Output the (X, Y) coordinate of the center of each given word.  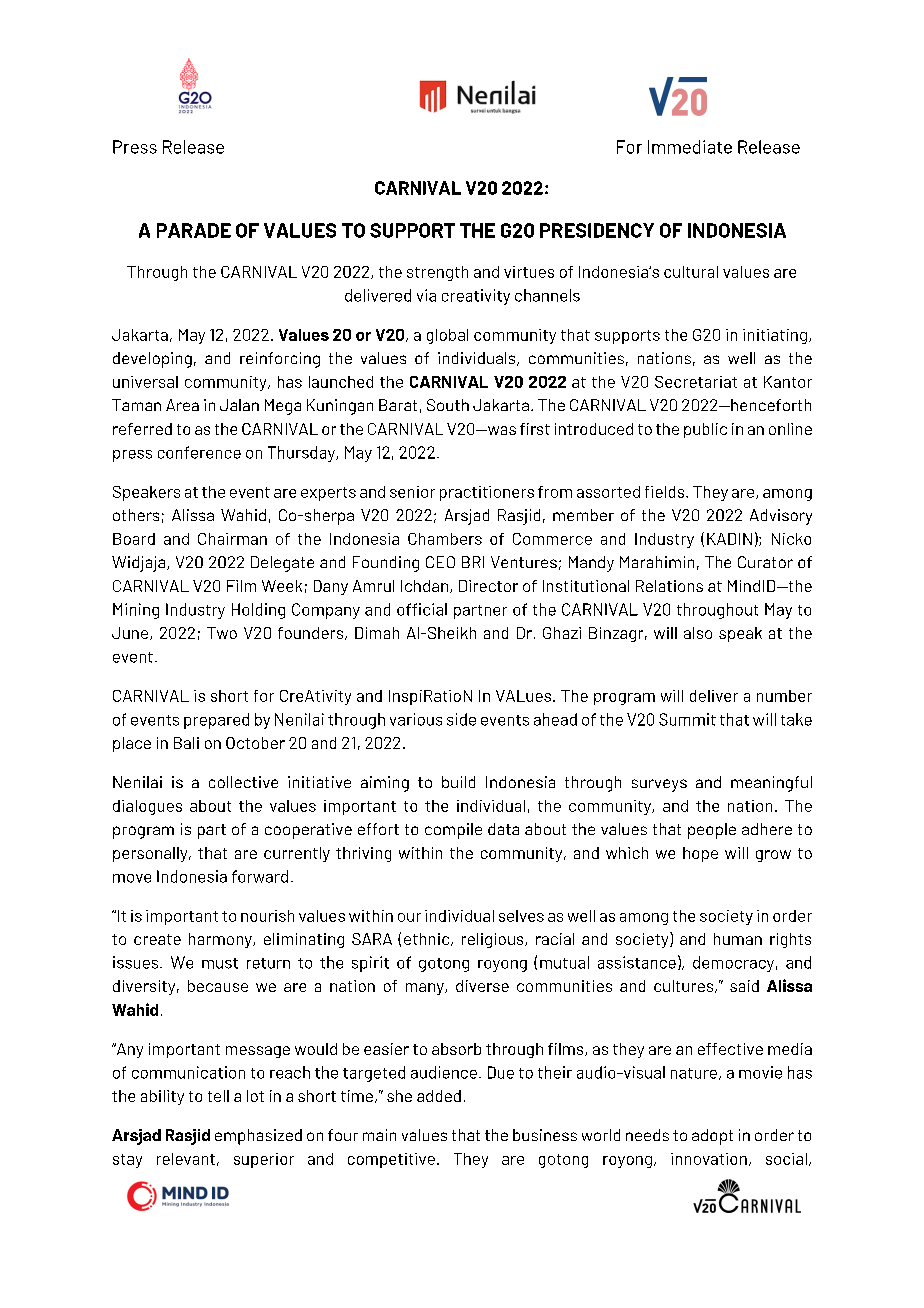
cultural (691, 272)
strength (437, 273)
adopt (712, 1137)
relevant (186, 1159)
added (439, 1096)
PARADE (194, 230)
